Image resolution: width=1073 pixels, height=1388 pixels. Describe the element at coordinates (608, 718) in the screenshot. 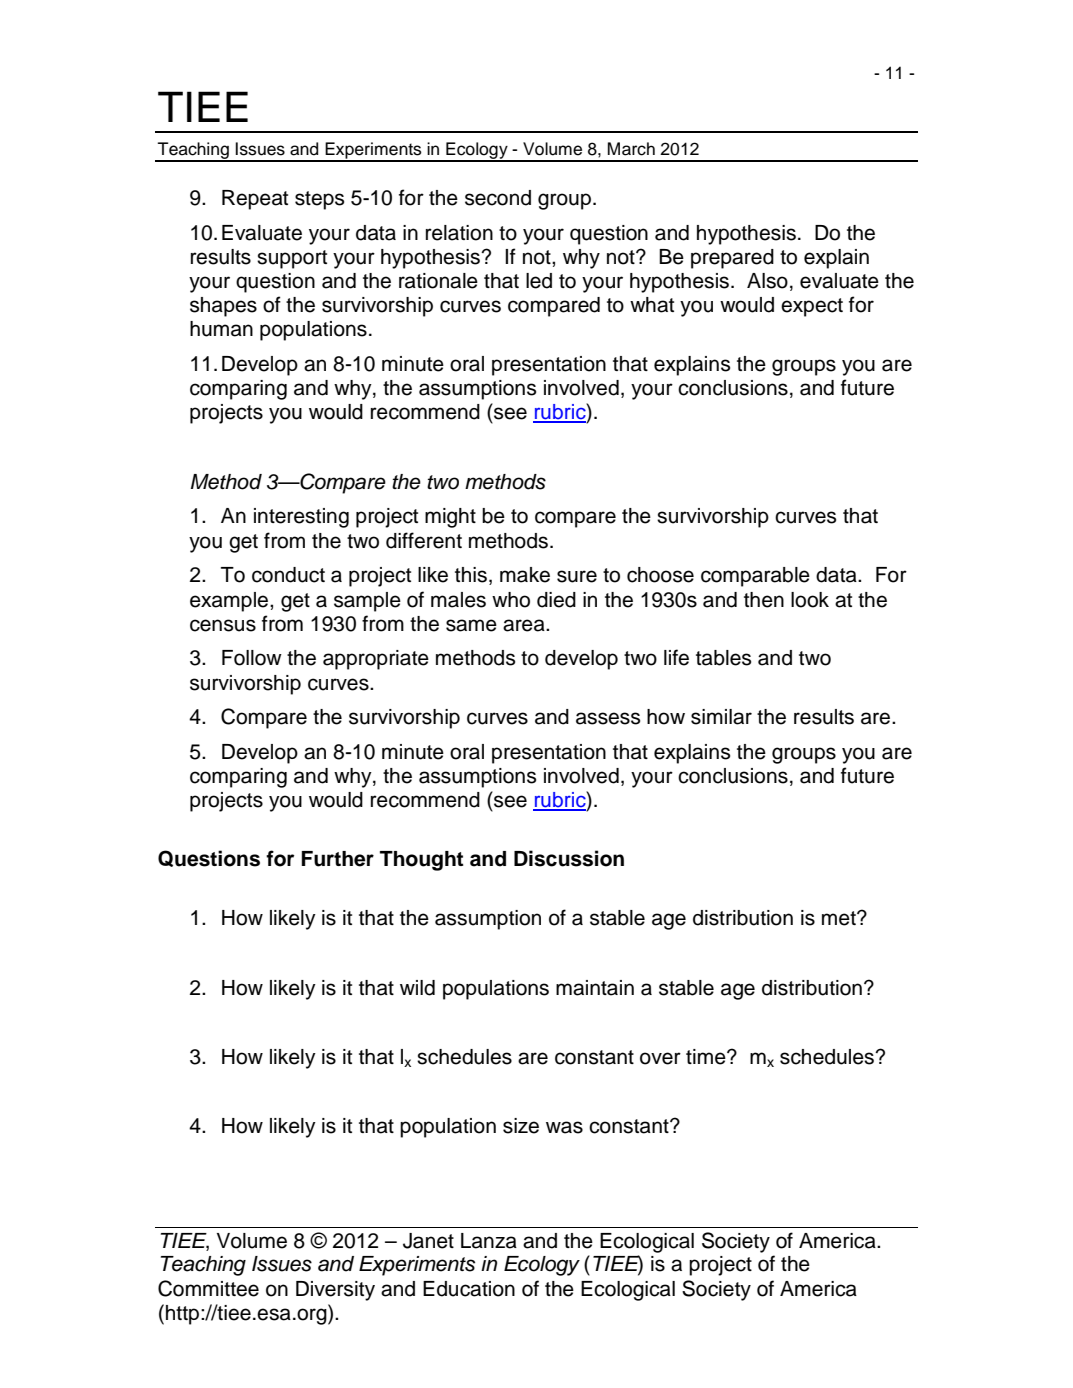

I see `assess` at that location.
